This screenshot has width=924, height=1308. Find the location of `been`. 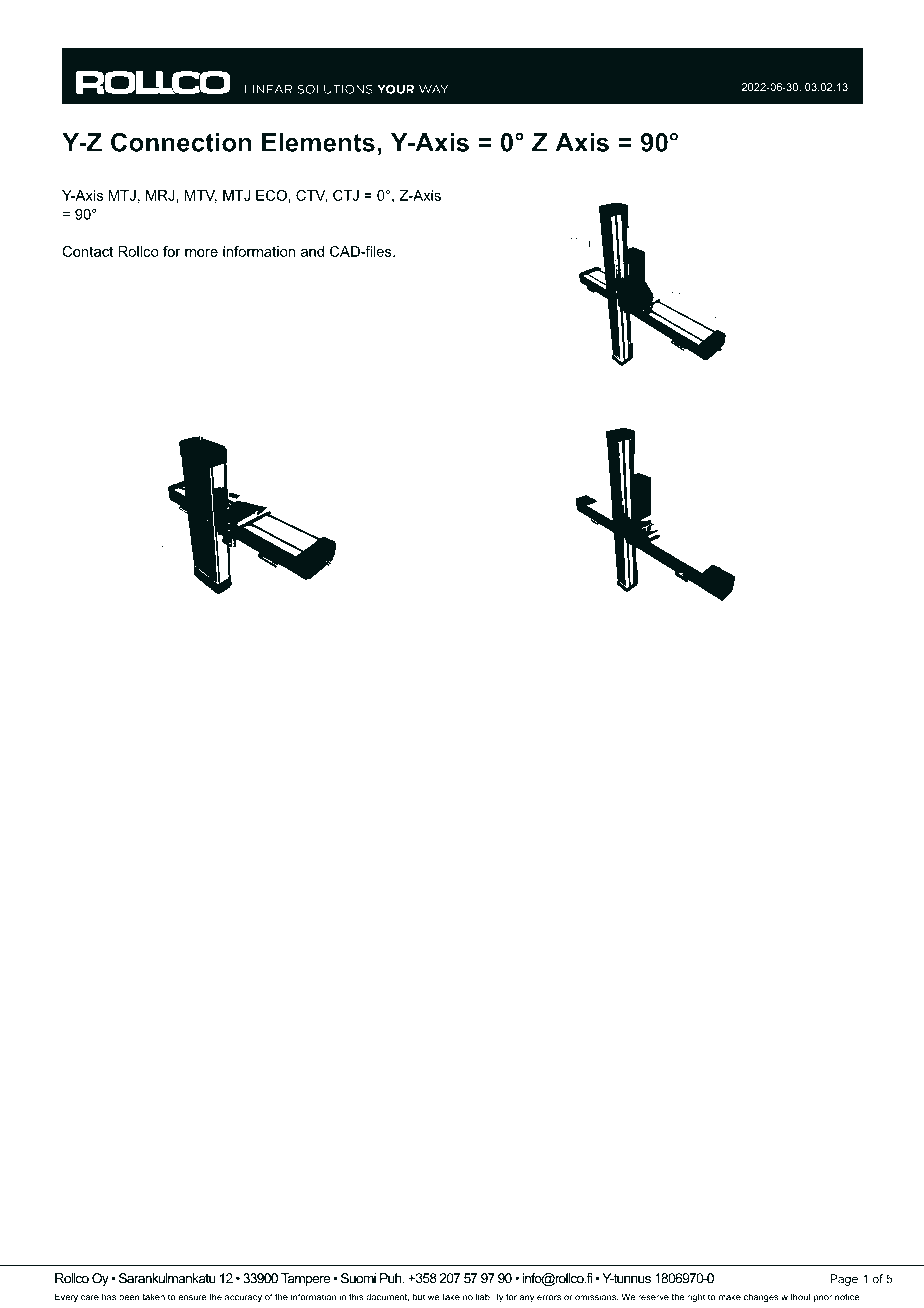

been is located at coordinates (129, 1297).
